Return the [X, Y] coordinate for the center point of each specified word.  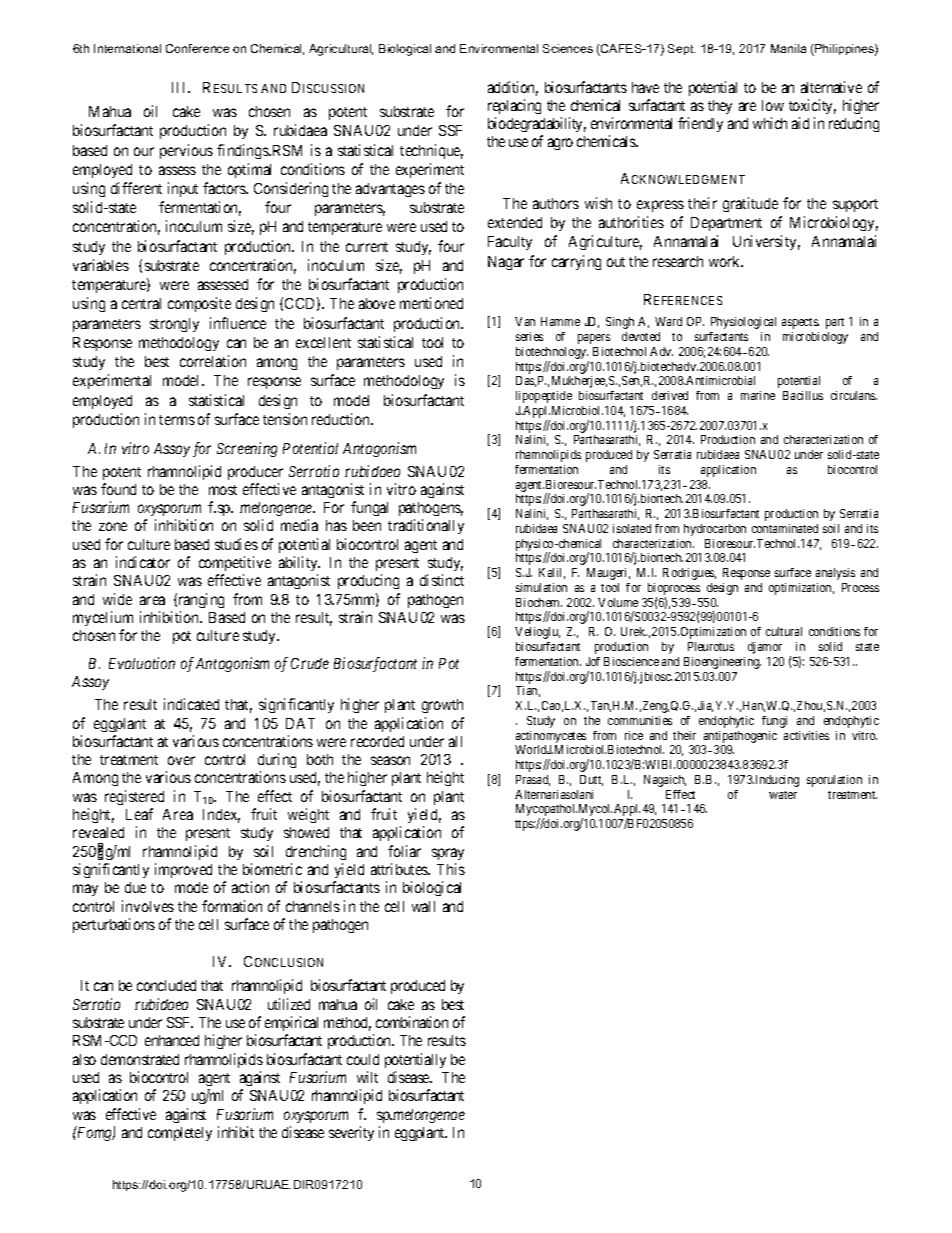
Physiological [743, 323]
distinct [442, 580]
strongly [174, 325]
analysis [835, 574]
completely [180, 1134]
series [529, 336]
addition [513, 88]
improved [183, 870]
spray [448, 854]
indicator [143, 562]
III [180, 87]
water [783, 795]
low [773, 105]
